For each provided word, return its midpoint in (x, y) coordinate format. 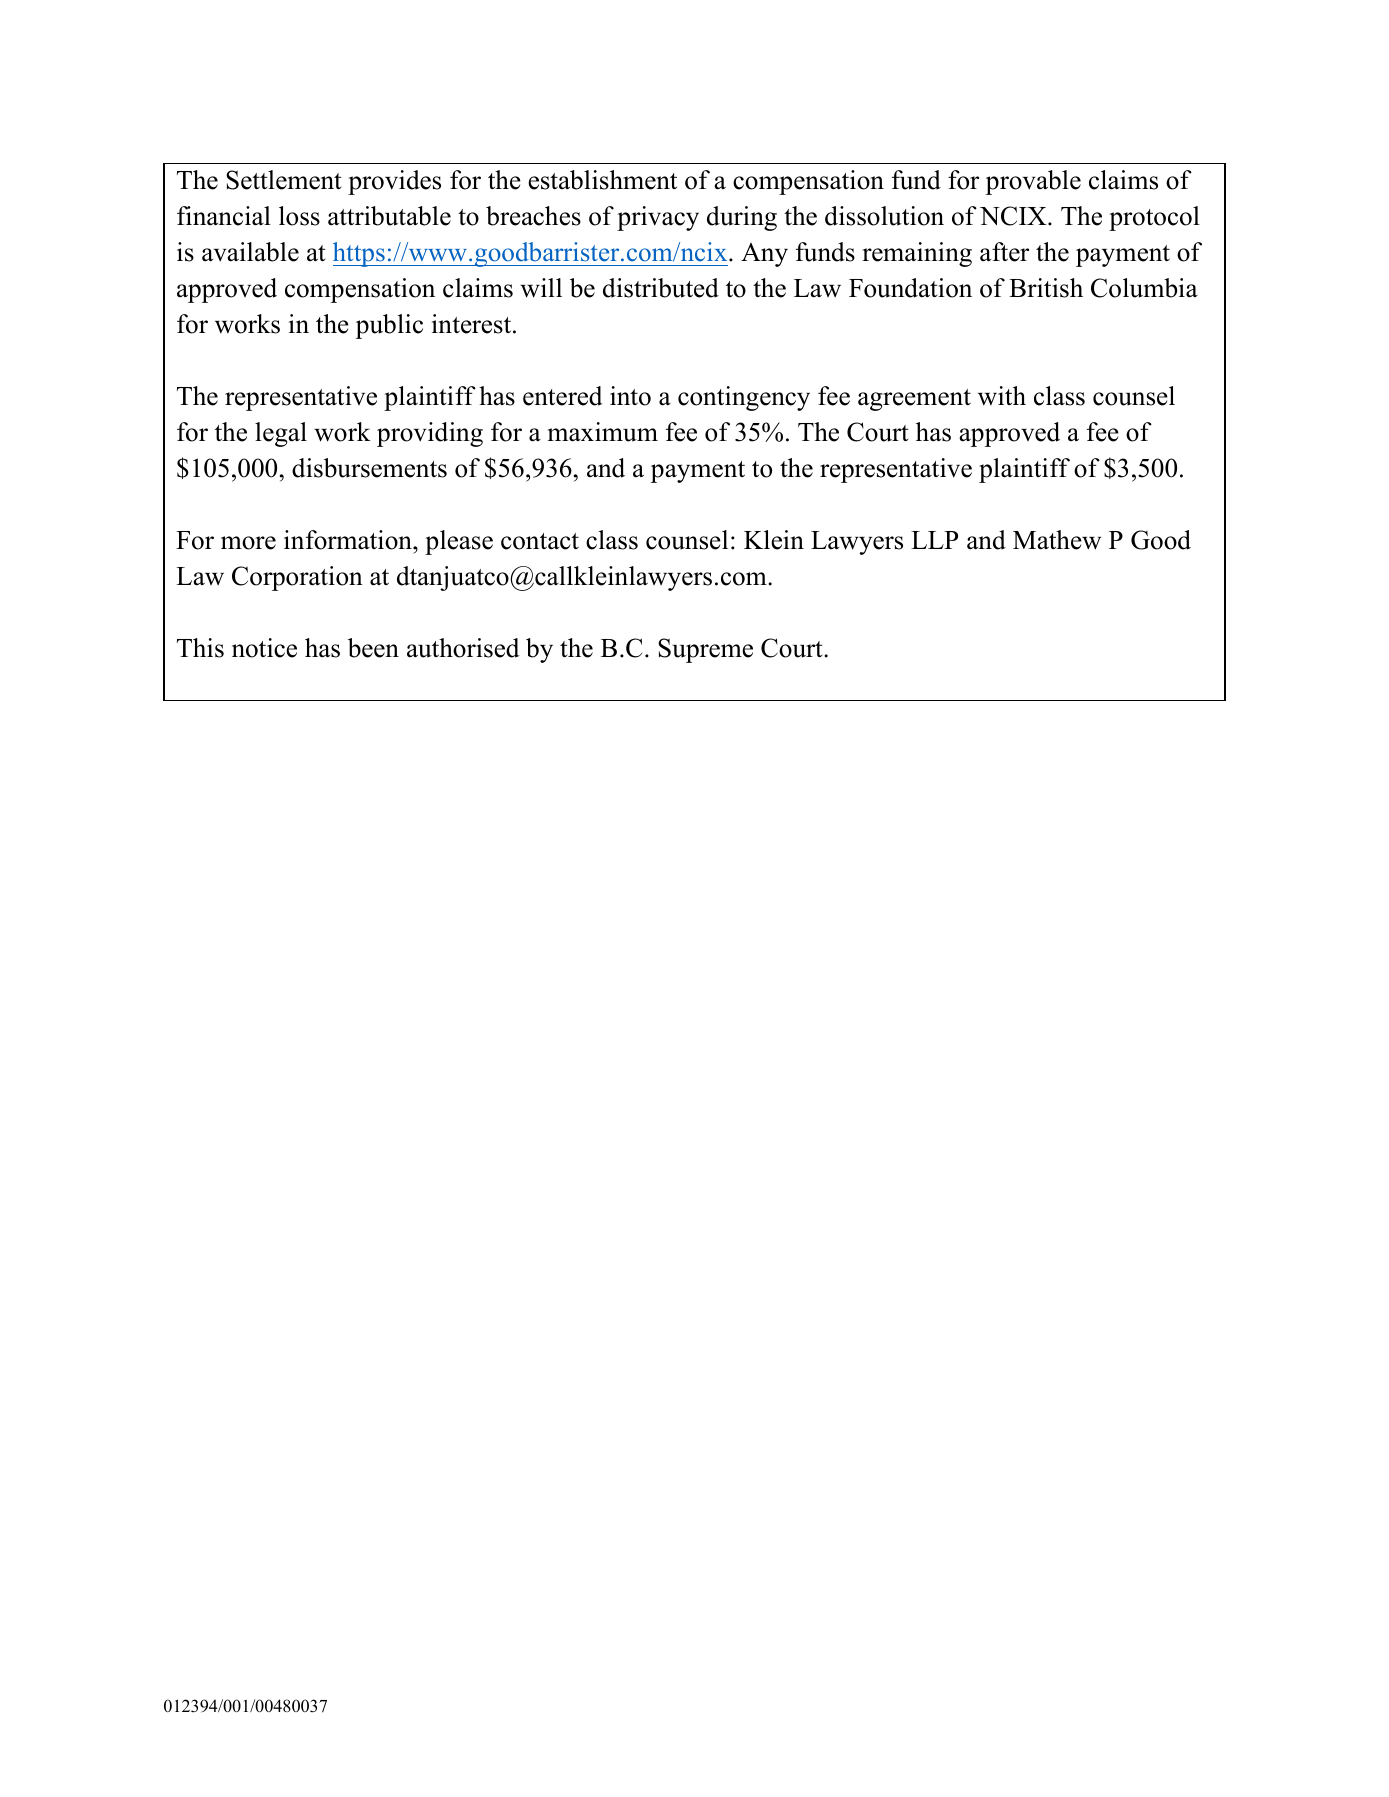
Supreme (705, 650)
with (1002, 396)
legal (281, 434)
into (630, 396)
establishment (602, 180)
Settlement (284, 180)
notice (264, 648)
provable (1033, 182)
